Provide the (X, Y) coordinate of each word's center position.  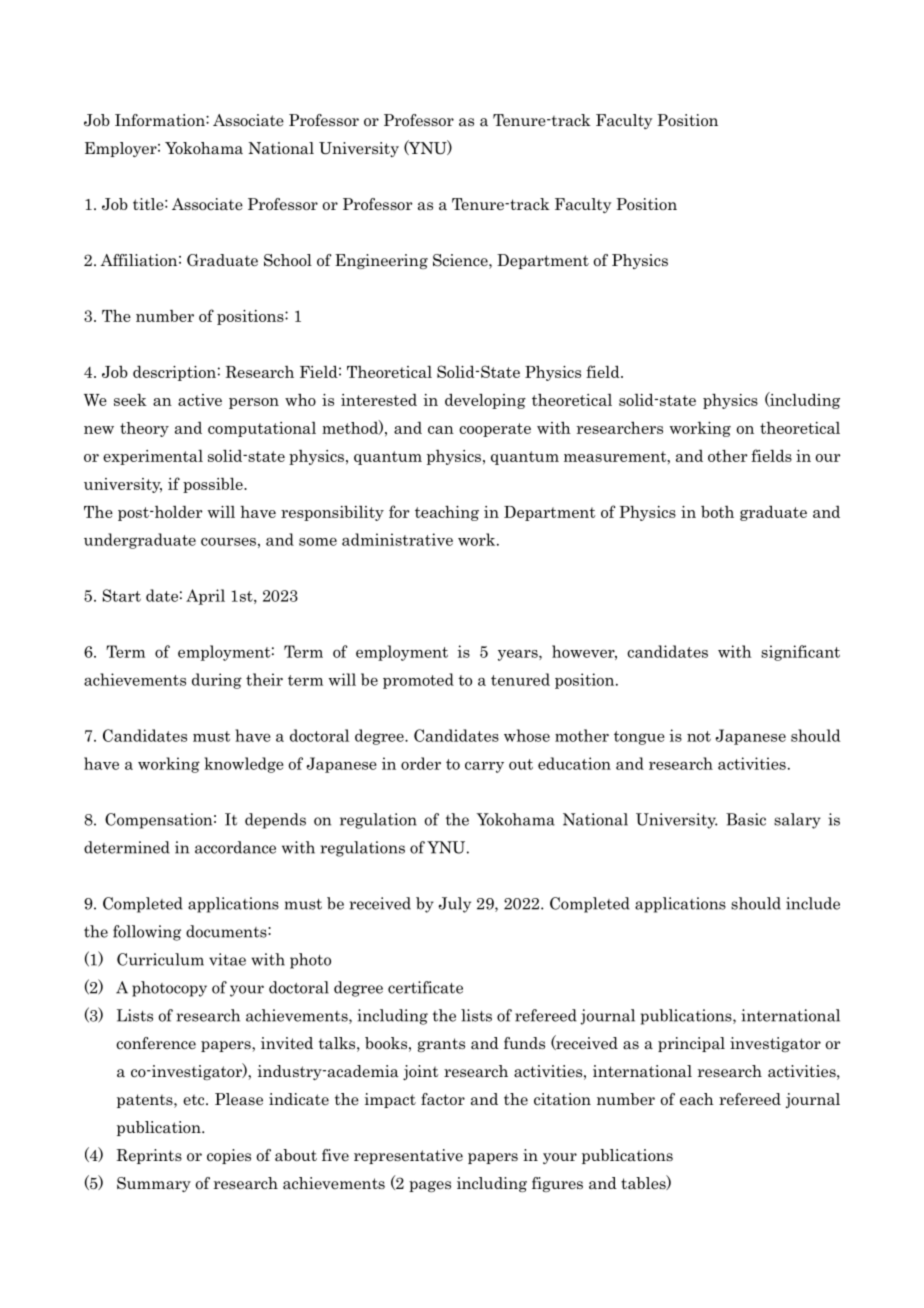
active (200, 400)
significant (800, 653)
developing (485, 401)
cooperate (495, 430)
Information (161, 120)
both (717, 512)
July (454, 905)
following (147, 933)
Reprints (149, 1156)
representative (408, 1156)
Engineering (381, 261)
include (813, 903)
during (217, 681)
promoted (418, 681)
